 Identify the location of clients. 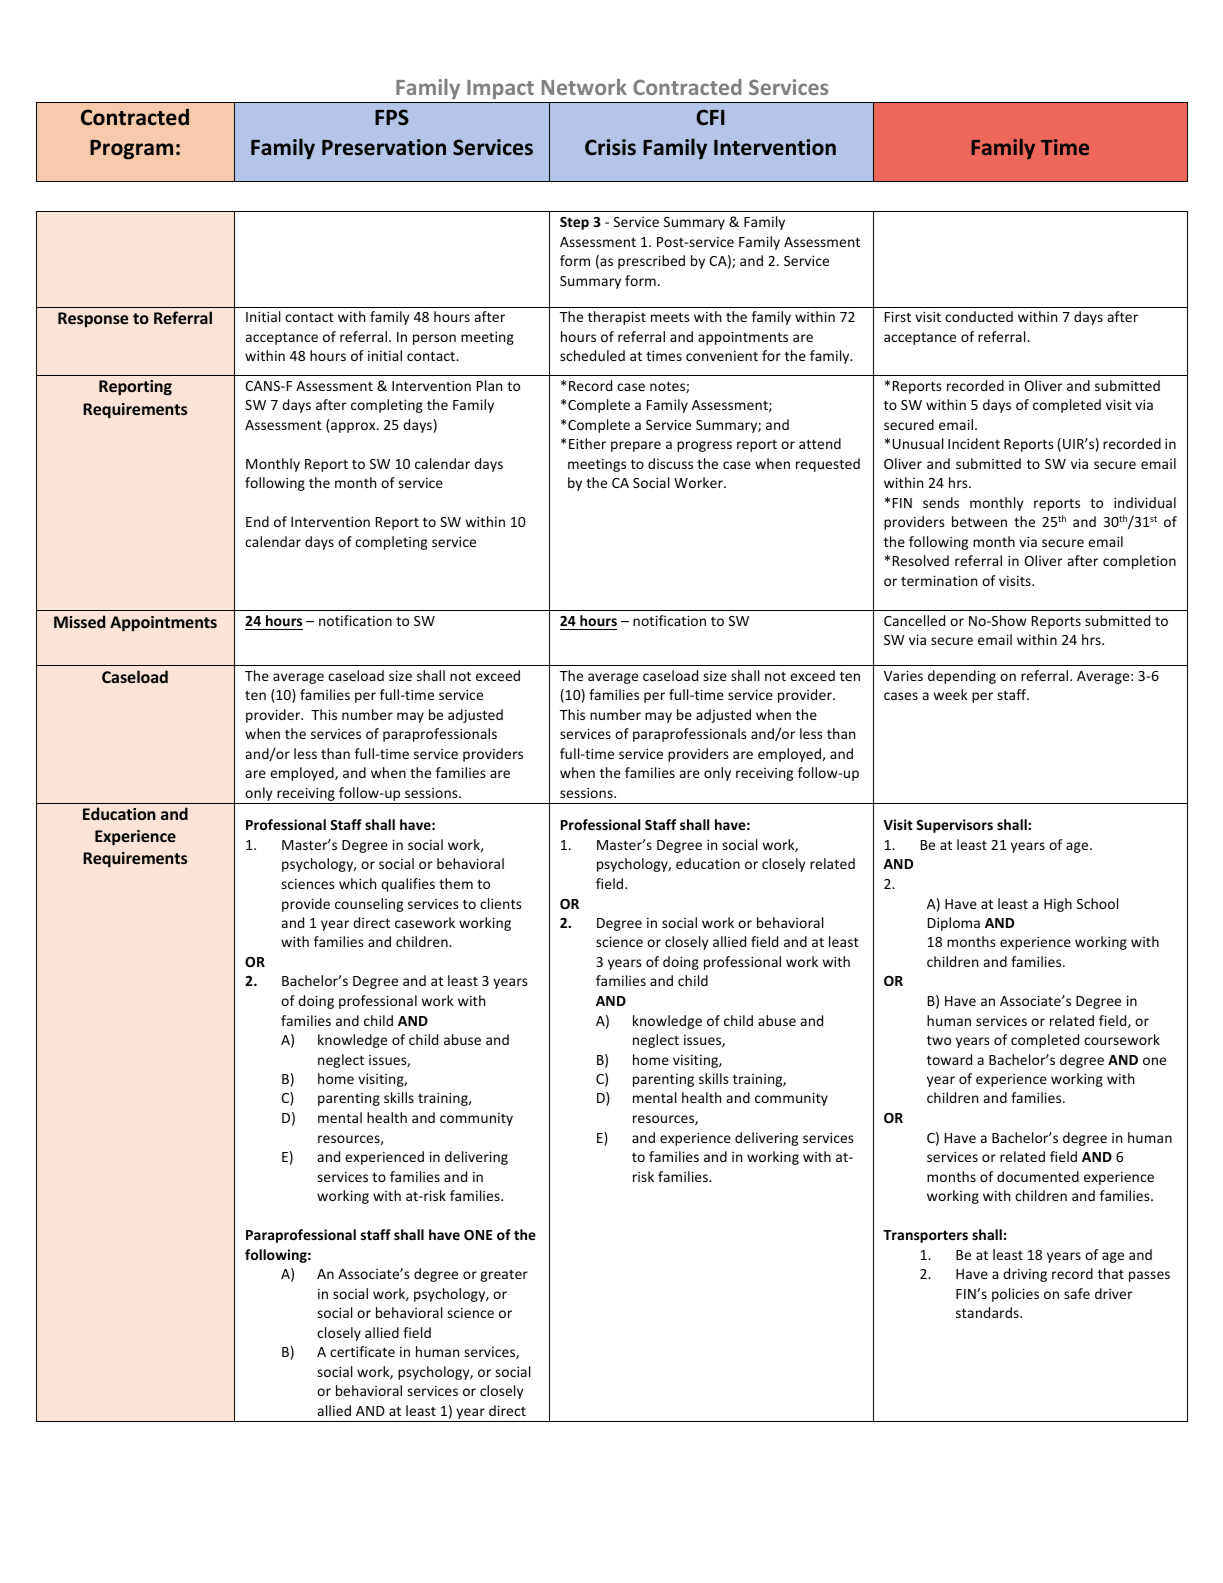
(501, 903).
